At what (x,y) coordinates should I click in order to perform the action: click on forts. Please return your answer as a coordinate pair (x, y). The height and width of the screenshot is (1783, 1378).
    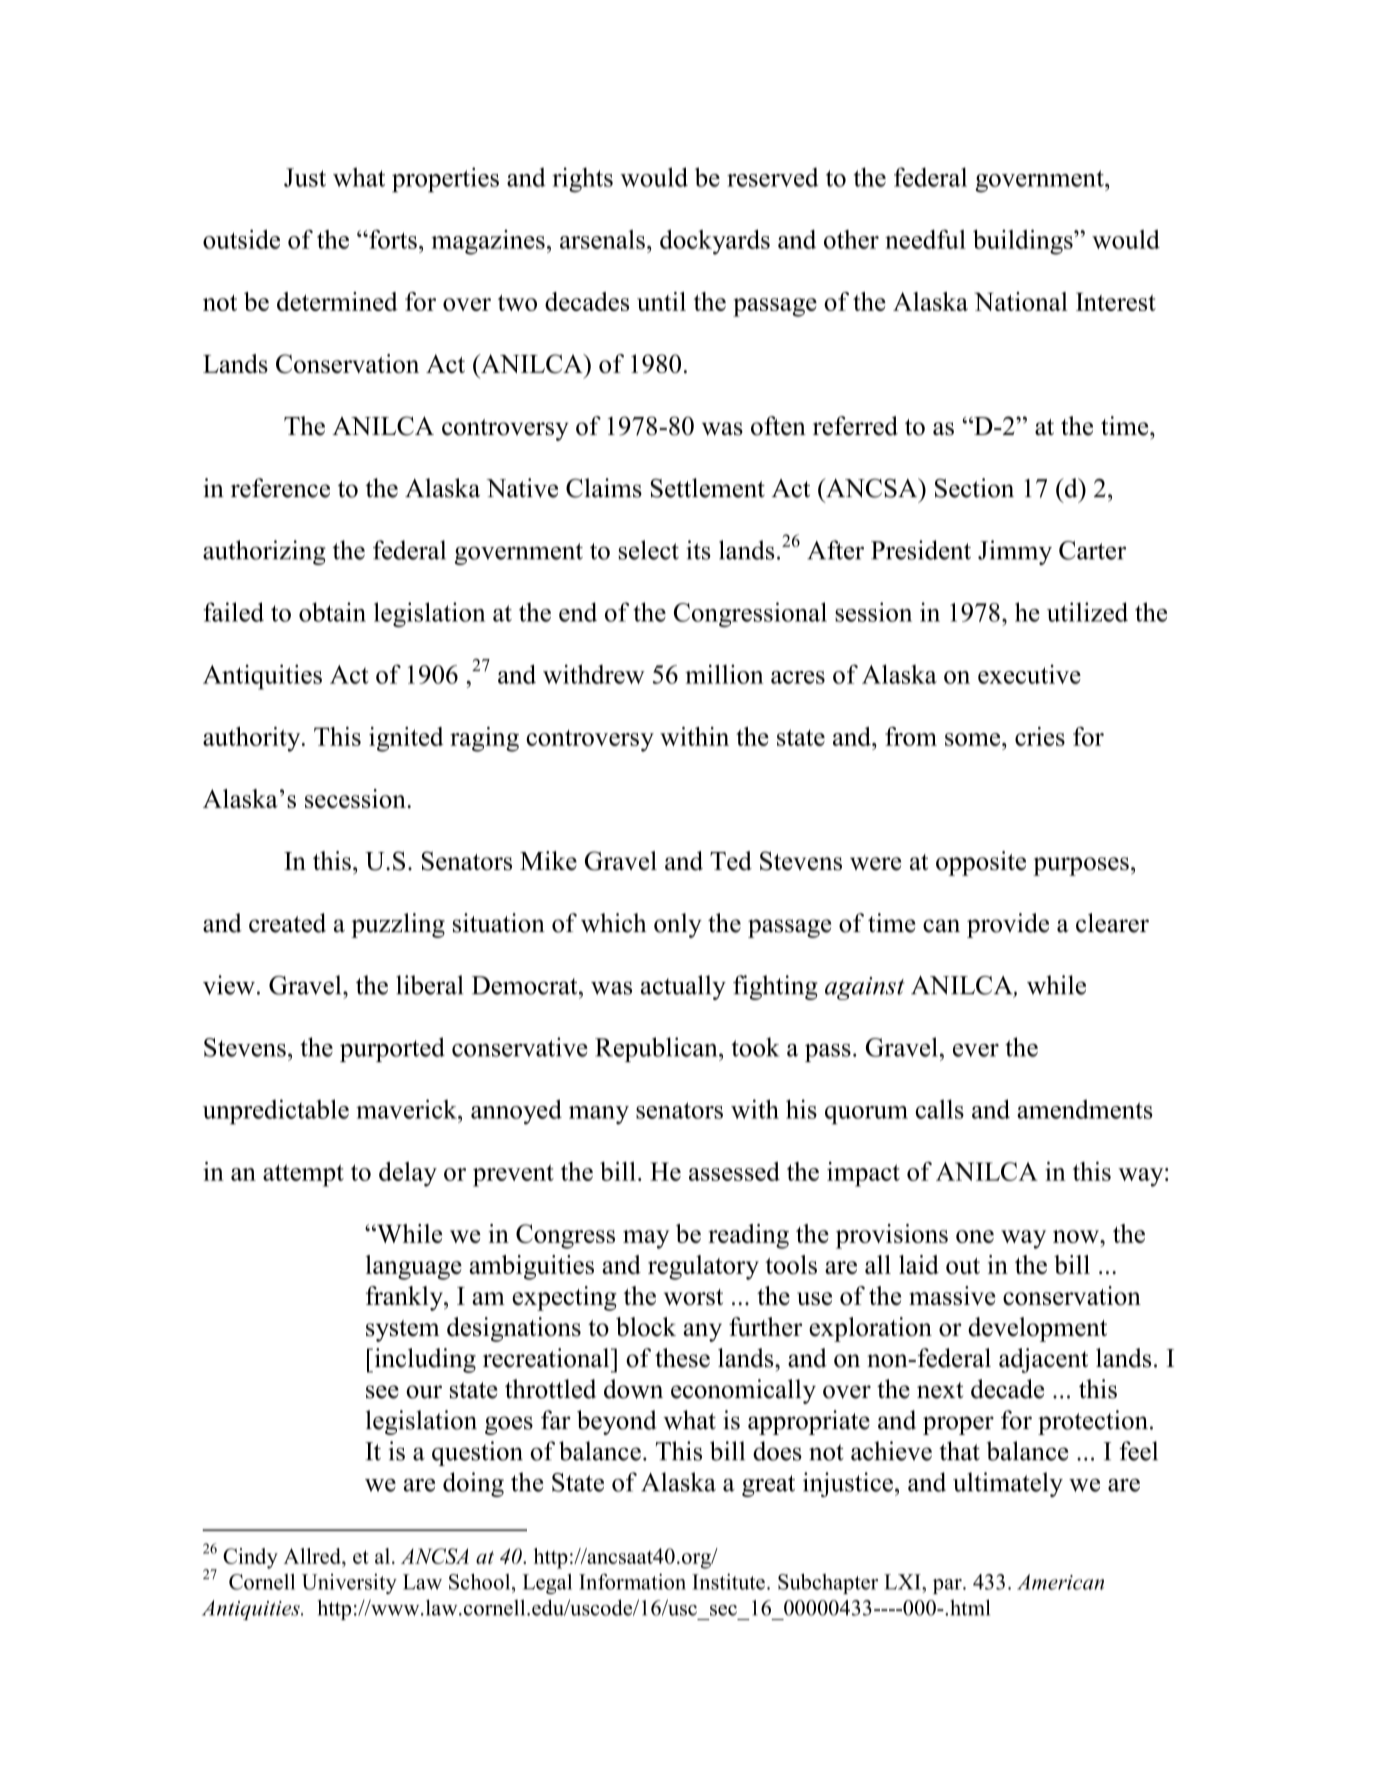
    Looking at the image, I should click on (392, 239).
